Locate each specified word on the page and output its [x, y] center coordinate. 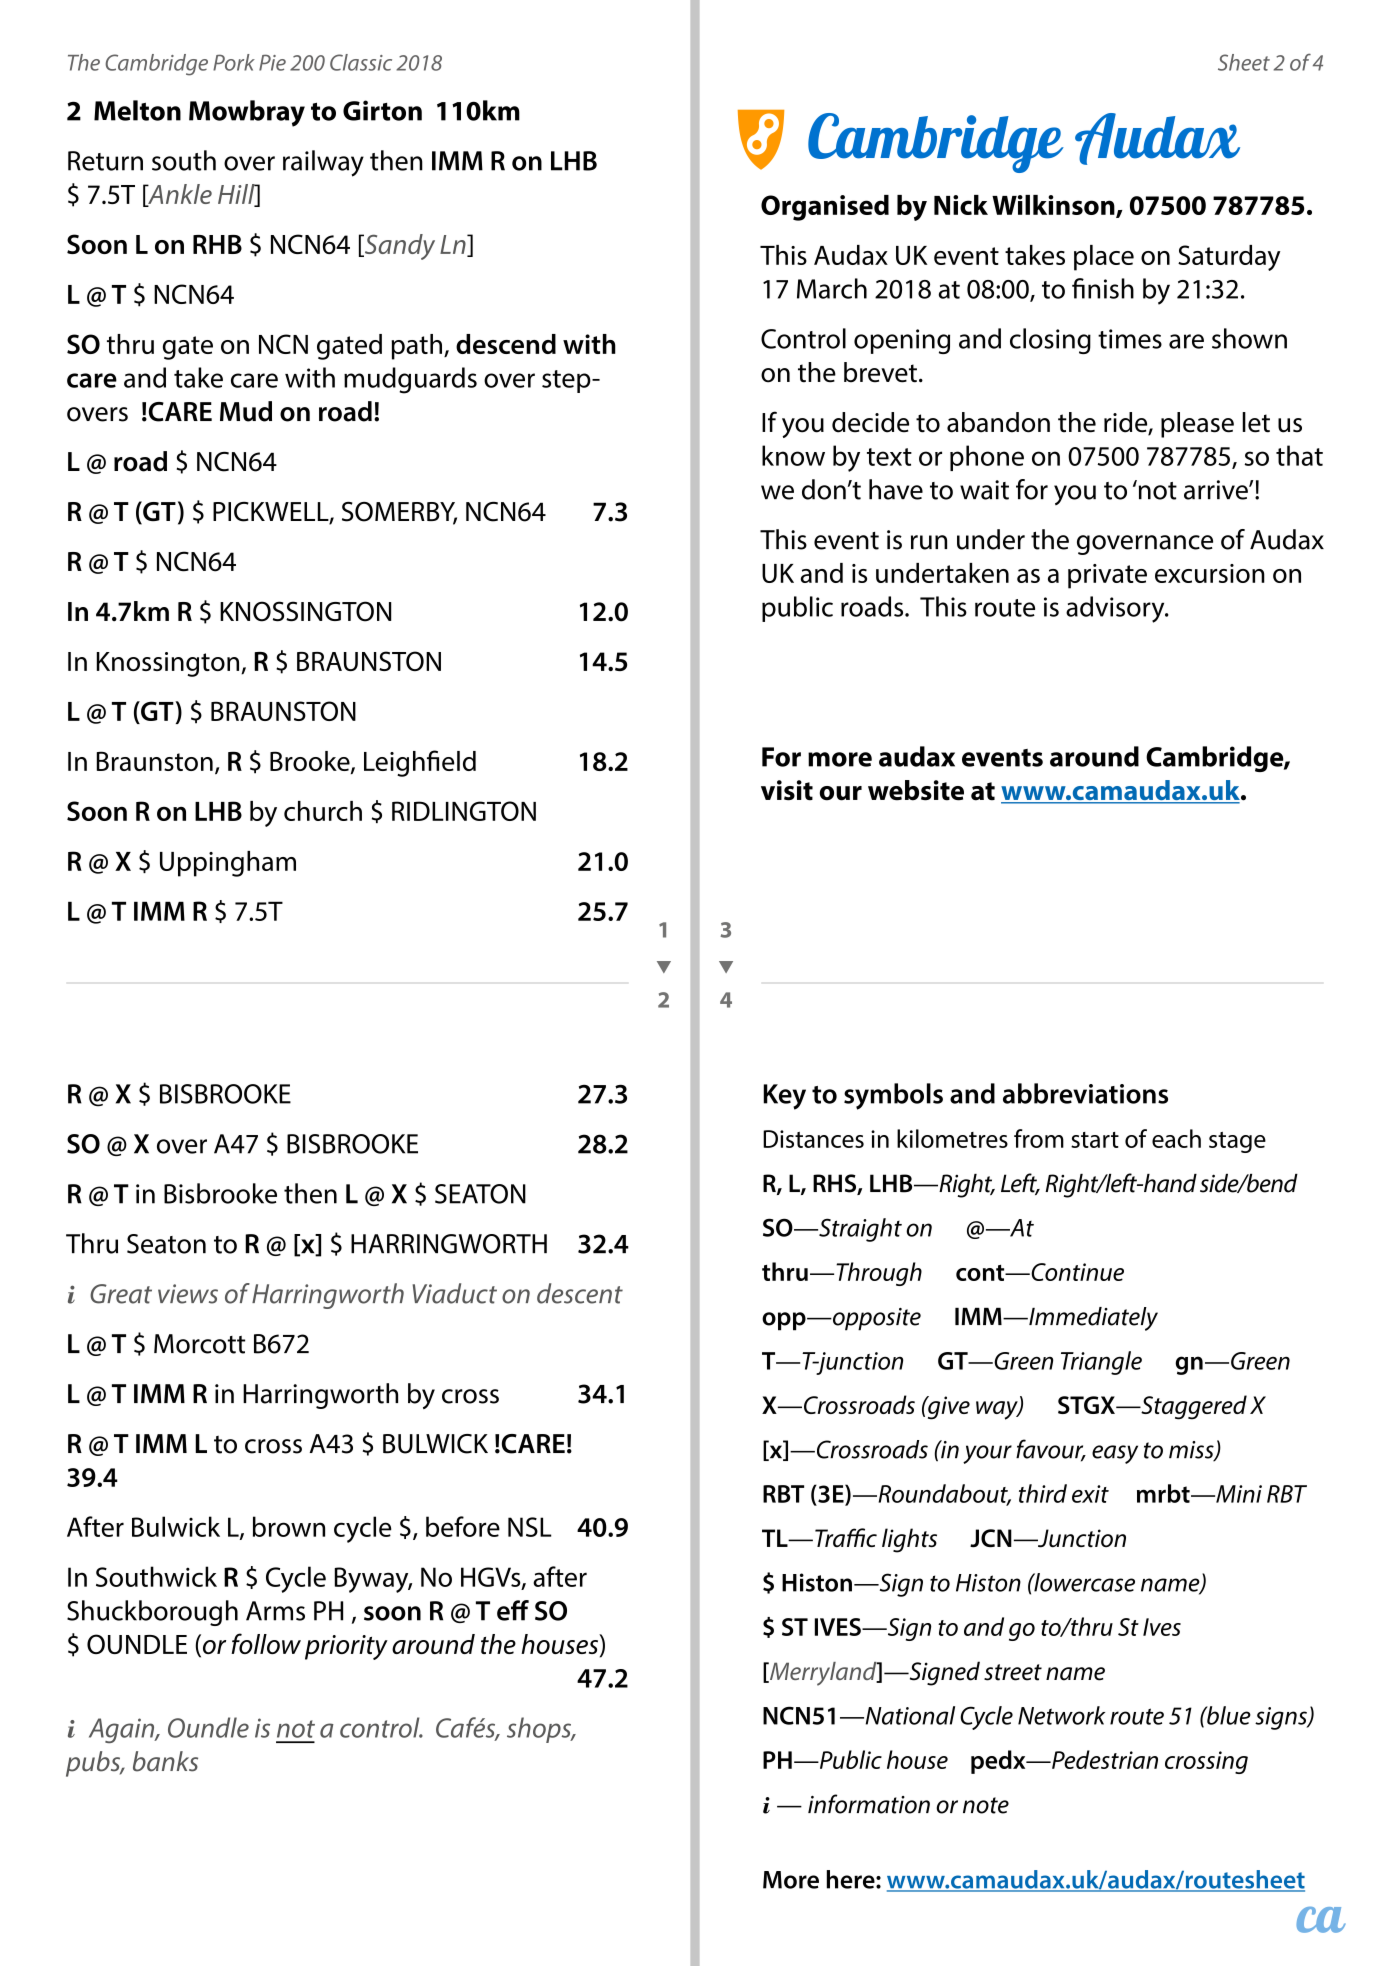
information [869, 1804]
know [793, 455]
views [188, 1294]
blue [1228, 1715]
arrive [1217, 490]
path [416, 347]
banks [165, 1761]
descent [580, 1293]
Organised [825, 208]
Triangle [1101, 1363]
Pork [234, 62]
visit [787, 790]
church [323, 811]
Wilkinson [1054, 206]
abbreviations [1085, 1093]
